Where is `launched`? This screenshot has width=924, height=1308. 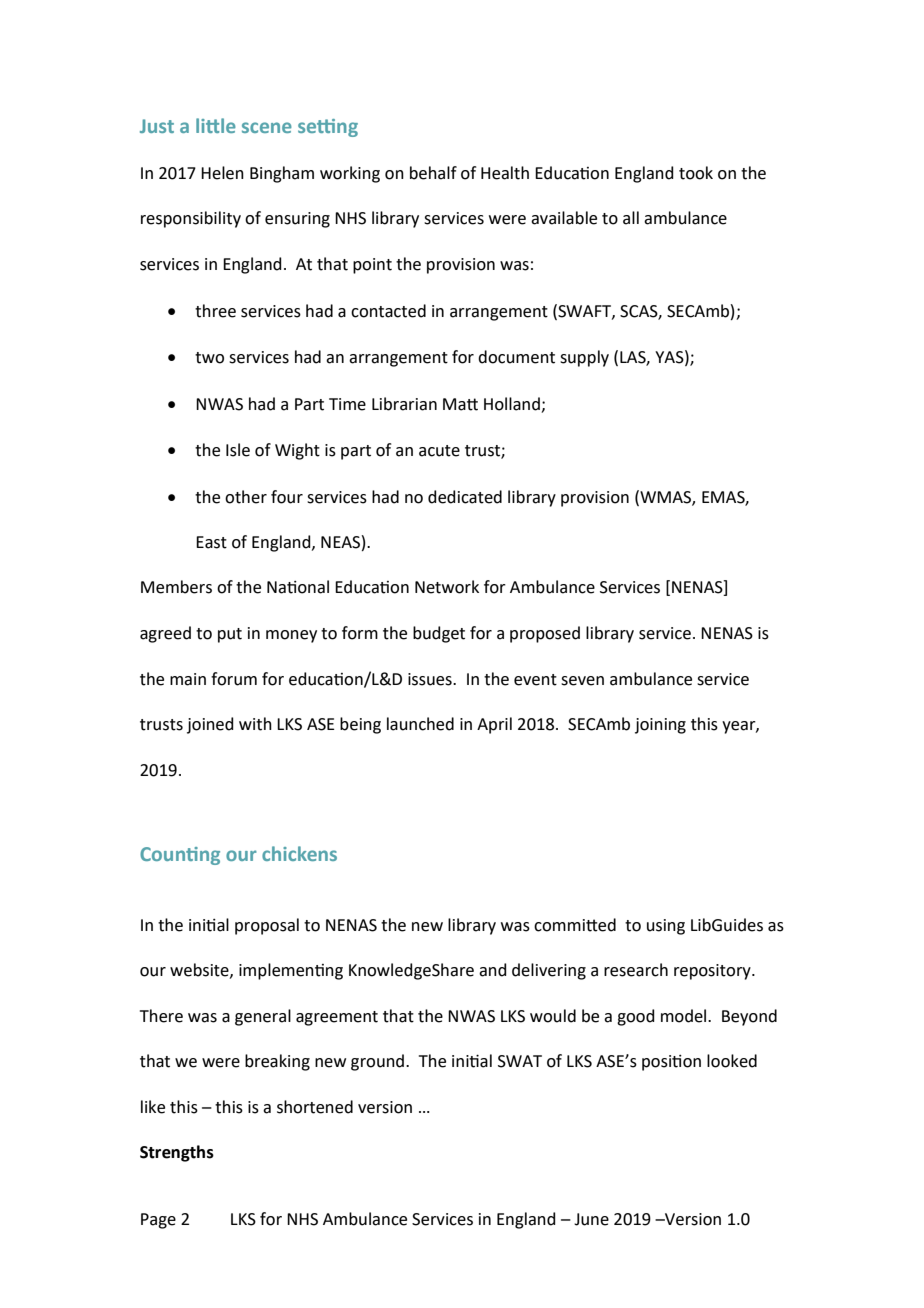 launched is located at coordinates (420, 724).
